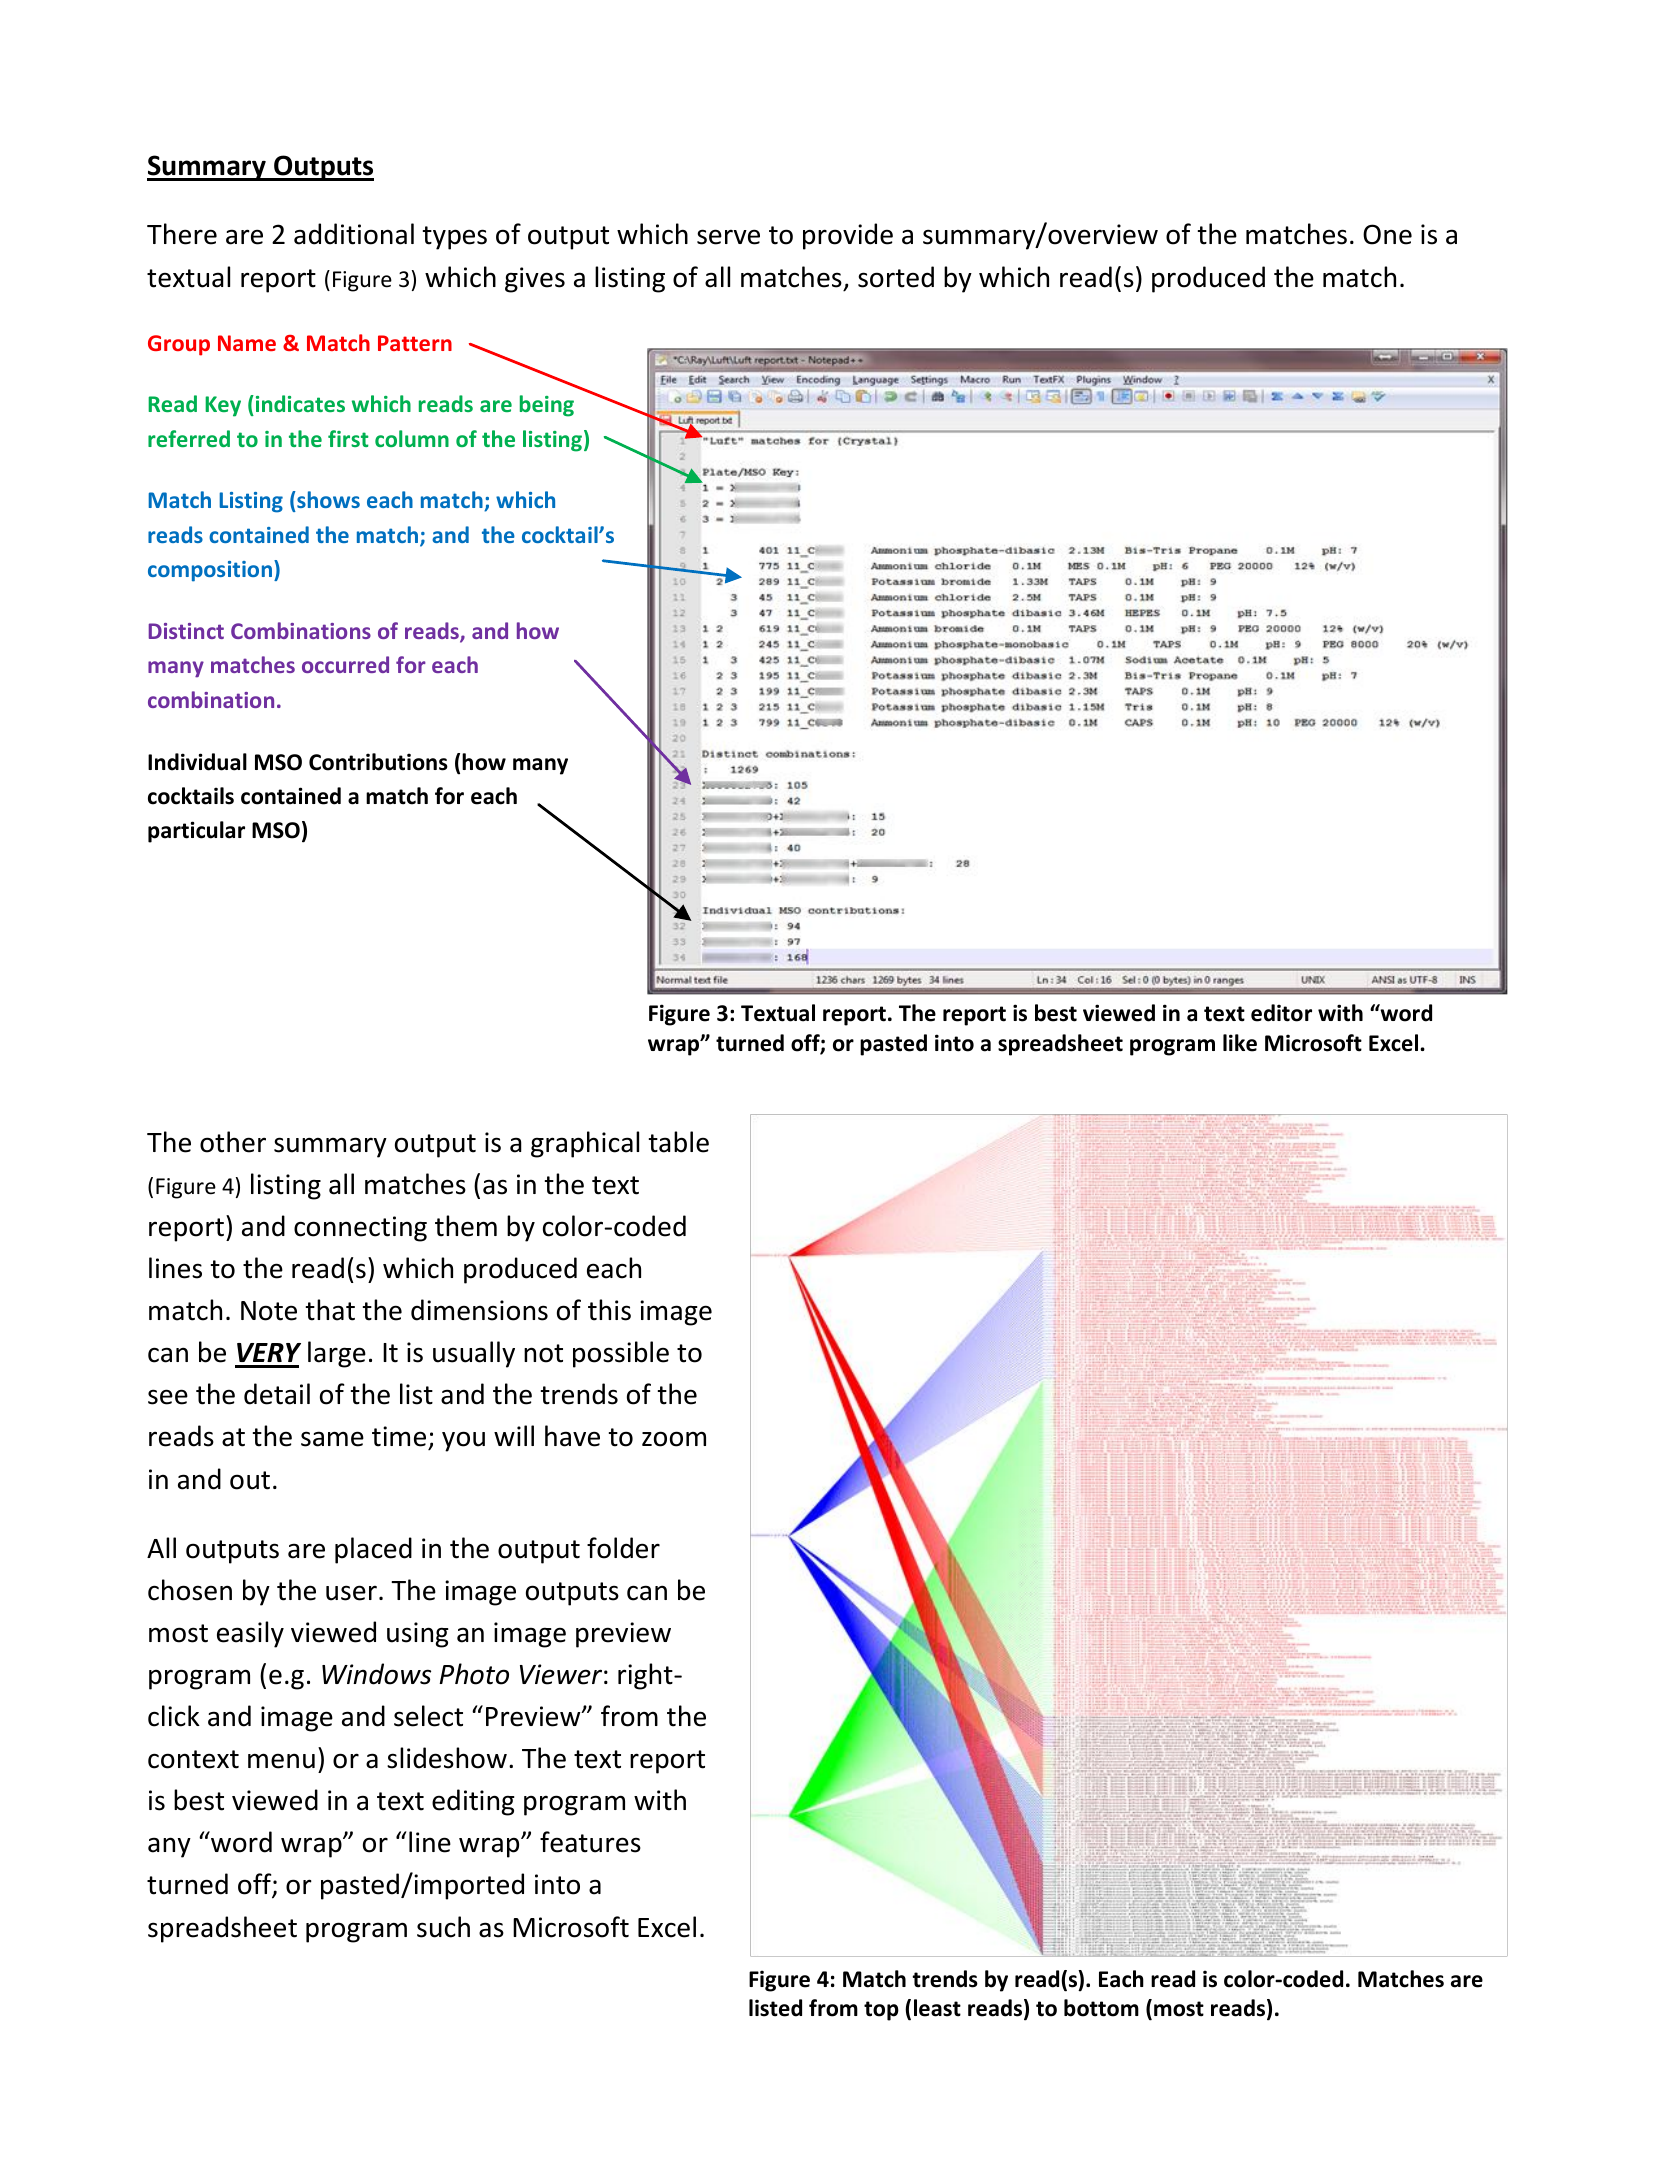  Describe the element at coordinates (354, 234) in the page. I see `additional` at that location.
